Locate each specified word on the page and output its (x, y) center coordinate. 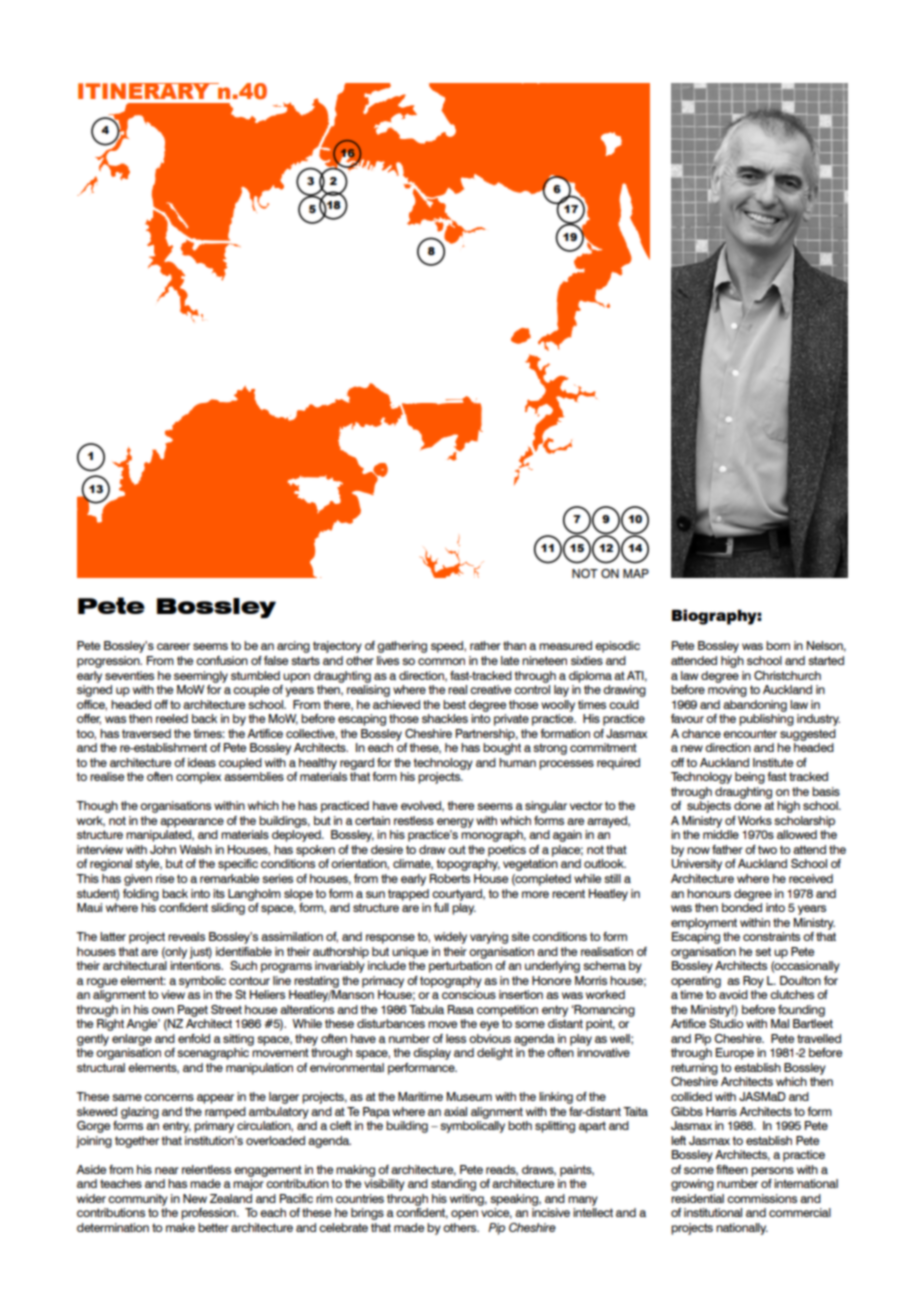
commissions (762, 1198)
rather (485, 645)
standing (453, 1185)
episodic (617, 647)
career (173, 646)
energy (455, 823)
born (778, 645)
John (163, 849)
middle (721, 834)
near (167, 1170)
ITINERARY (145, 91)
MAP (636, 573)
